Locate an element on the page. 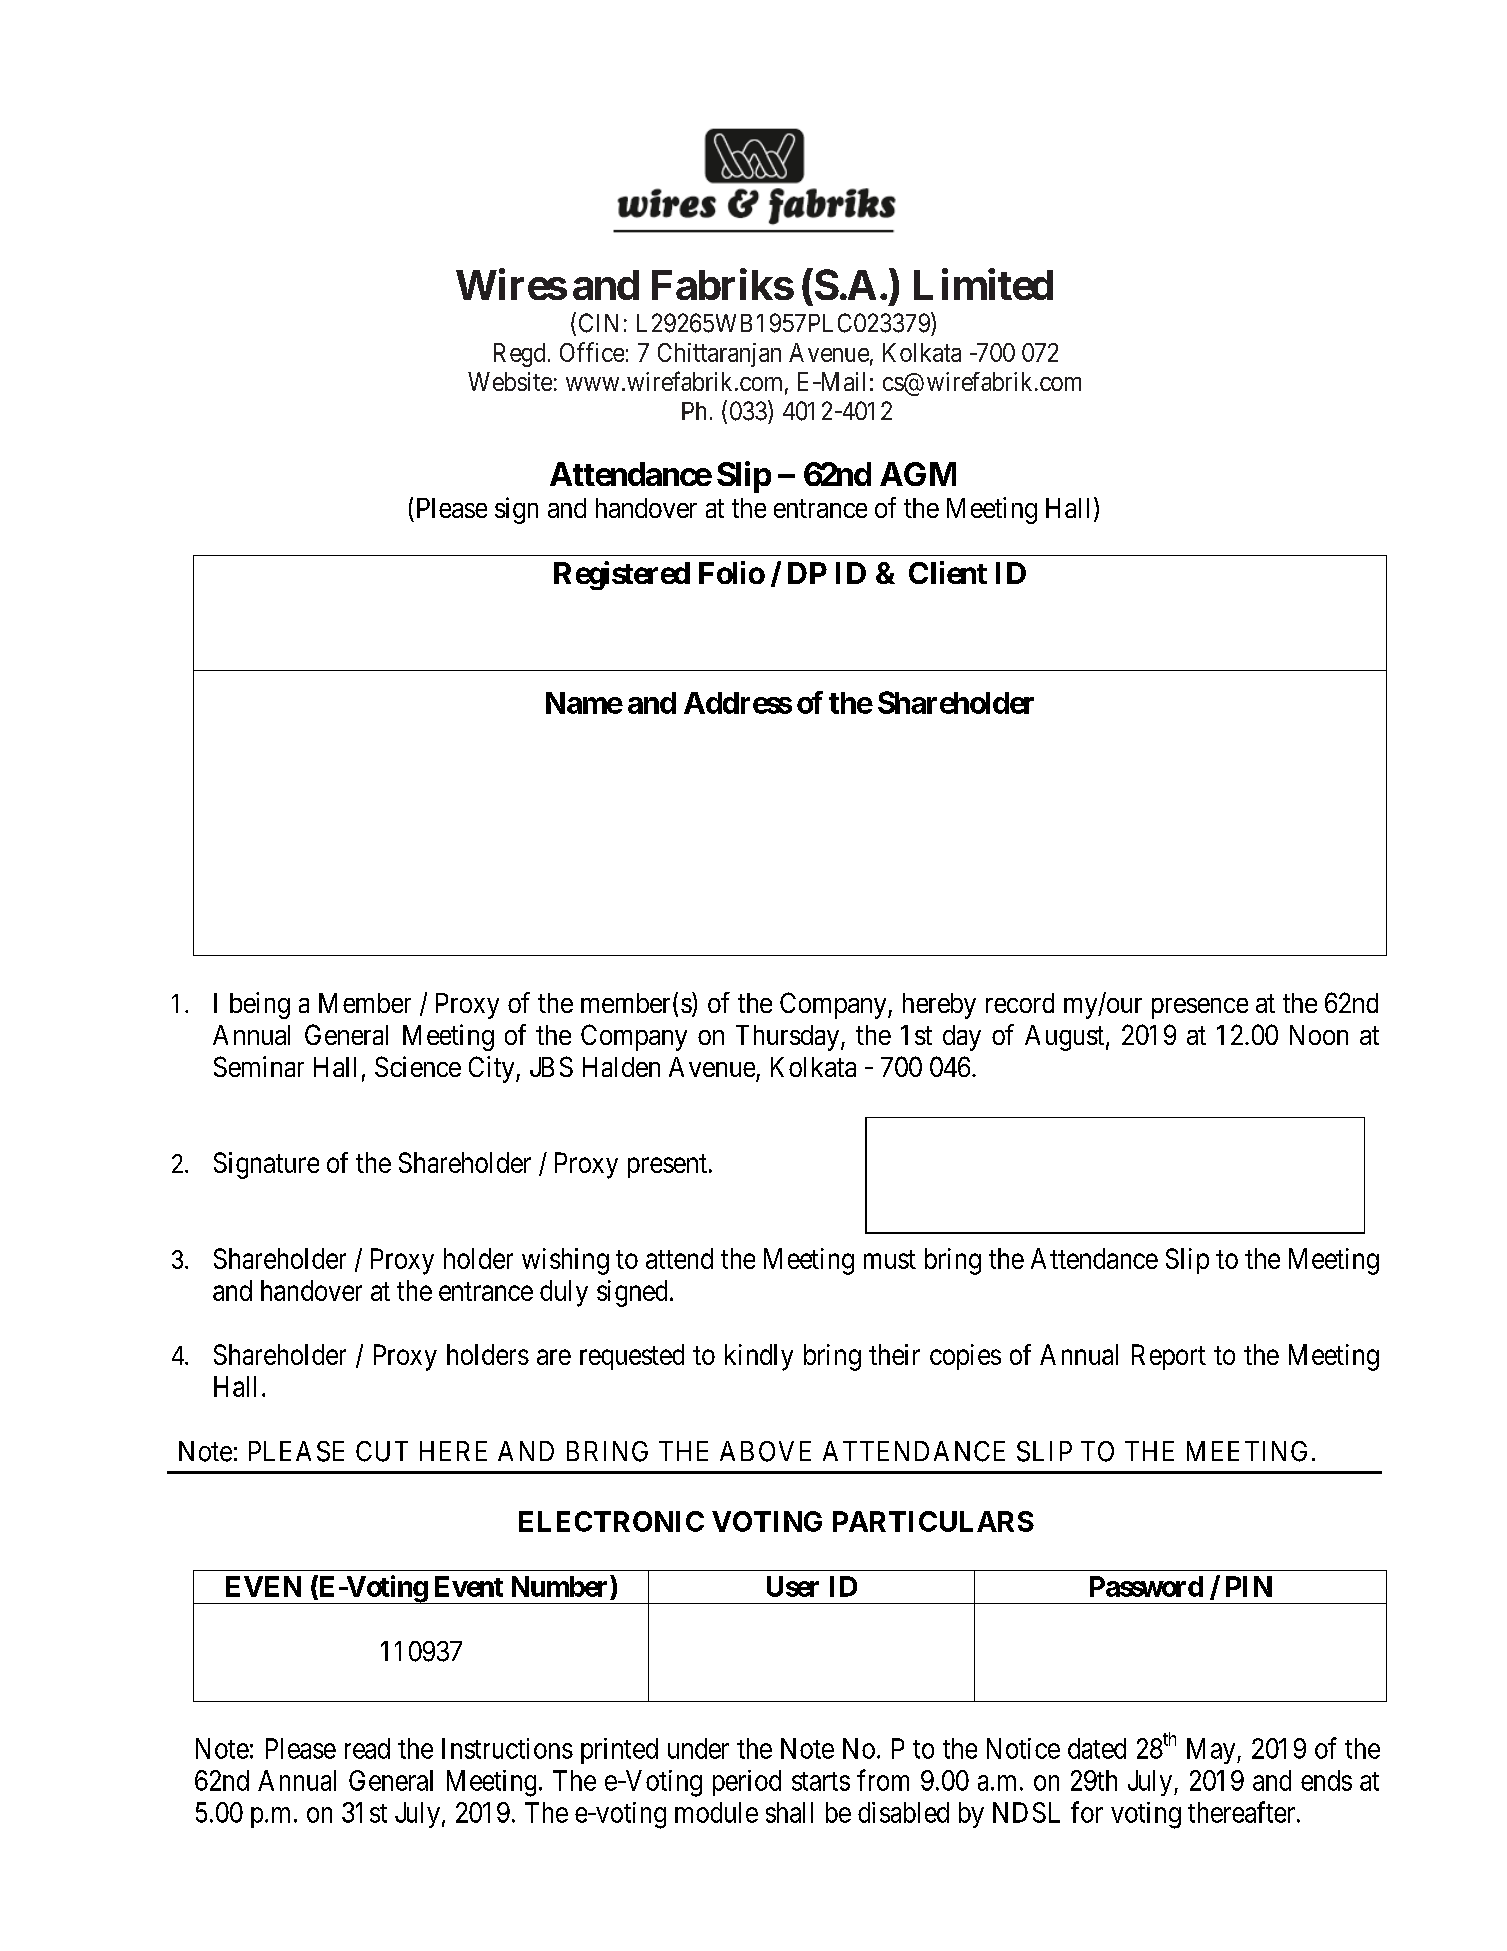  Report is located at coordinates (1169, 1357).
